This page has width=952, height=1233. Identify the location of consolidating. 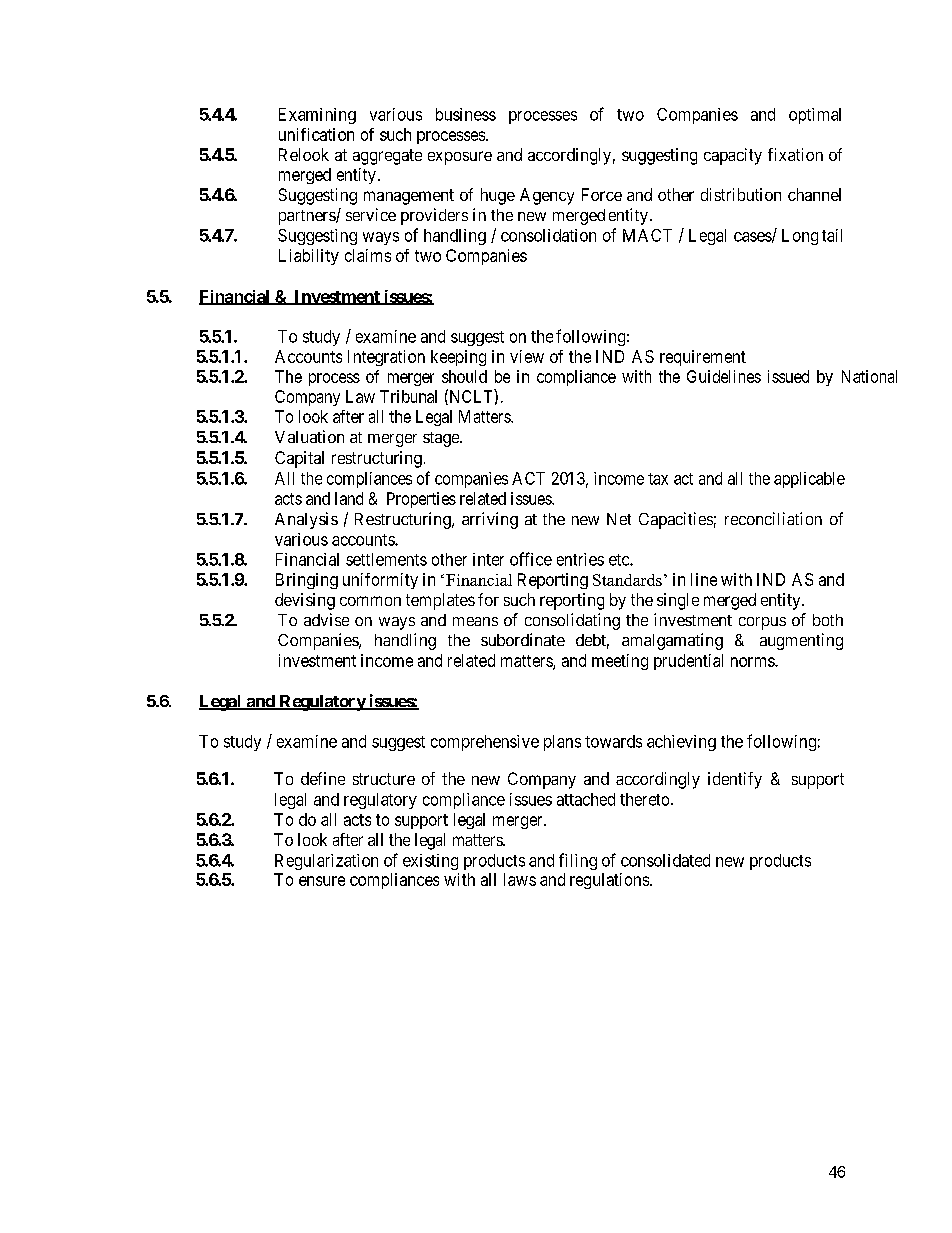
(572, 621).
